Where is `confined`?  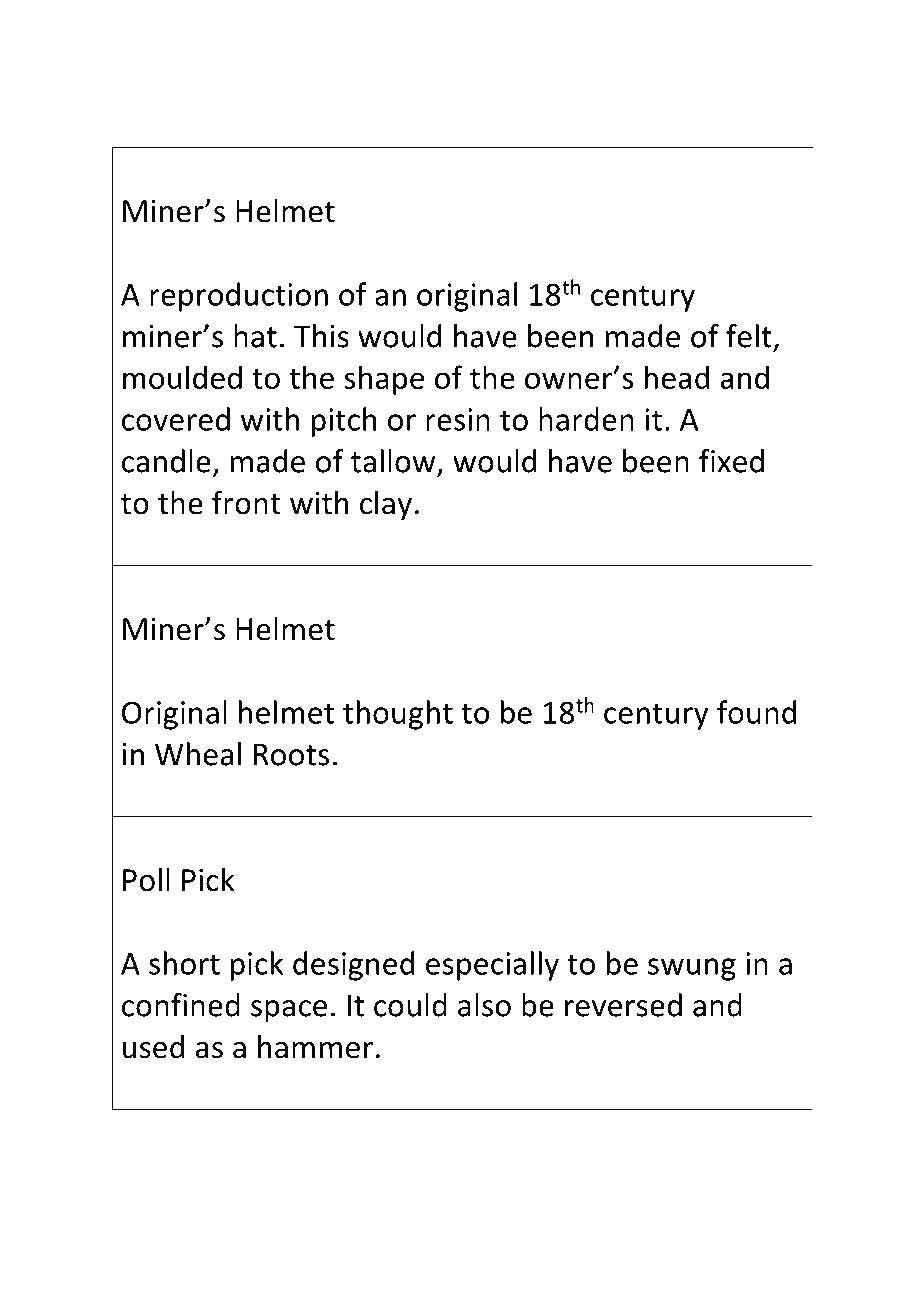 confined is located at coordinates (181, 1005).
